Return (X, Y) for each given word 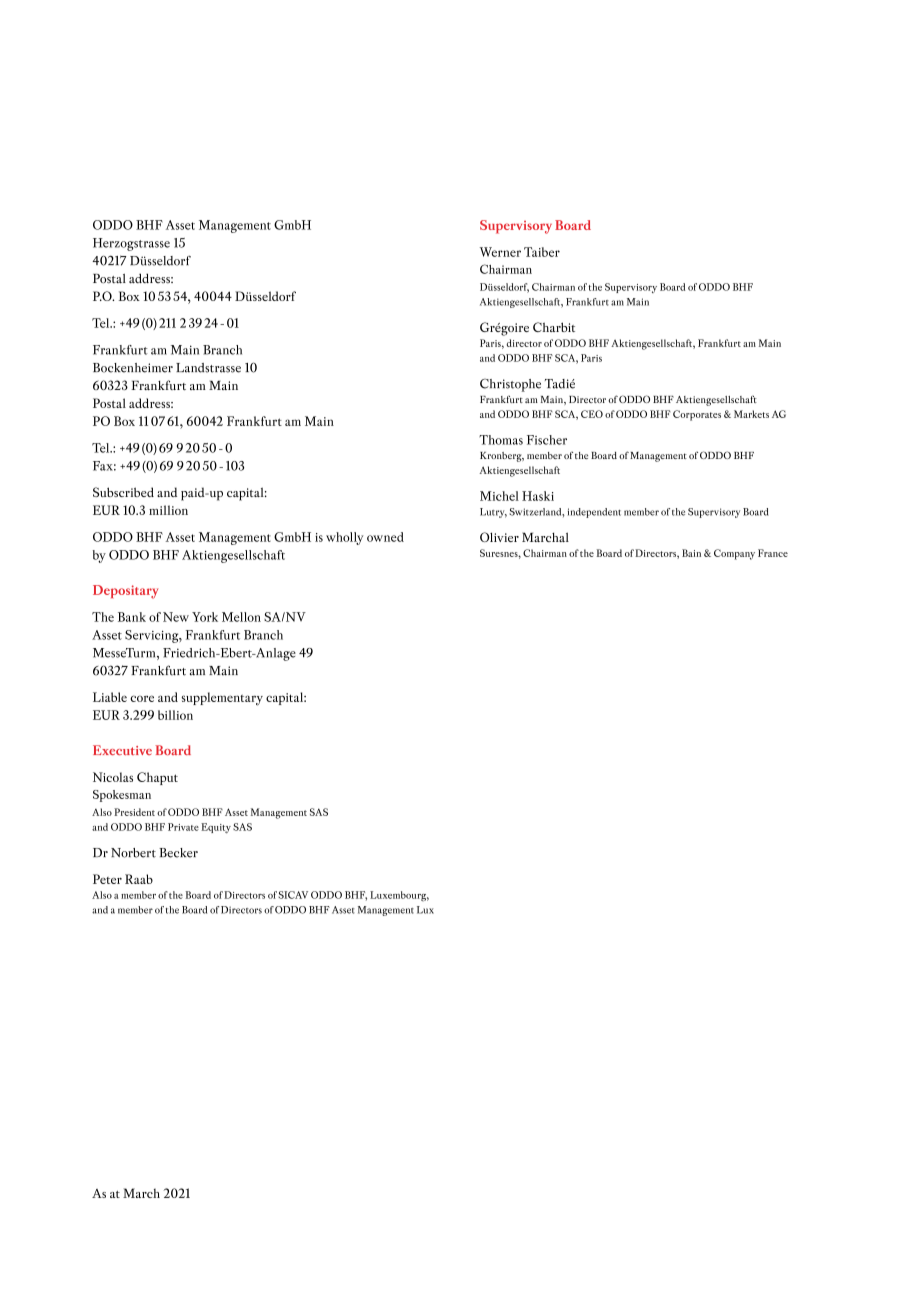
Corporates (697, 415)
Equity (216, 828)
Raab (139, 879)
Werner (500, 252)
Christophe (510, 385)
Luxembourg (399, 896)
